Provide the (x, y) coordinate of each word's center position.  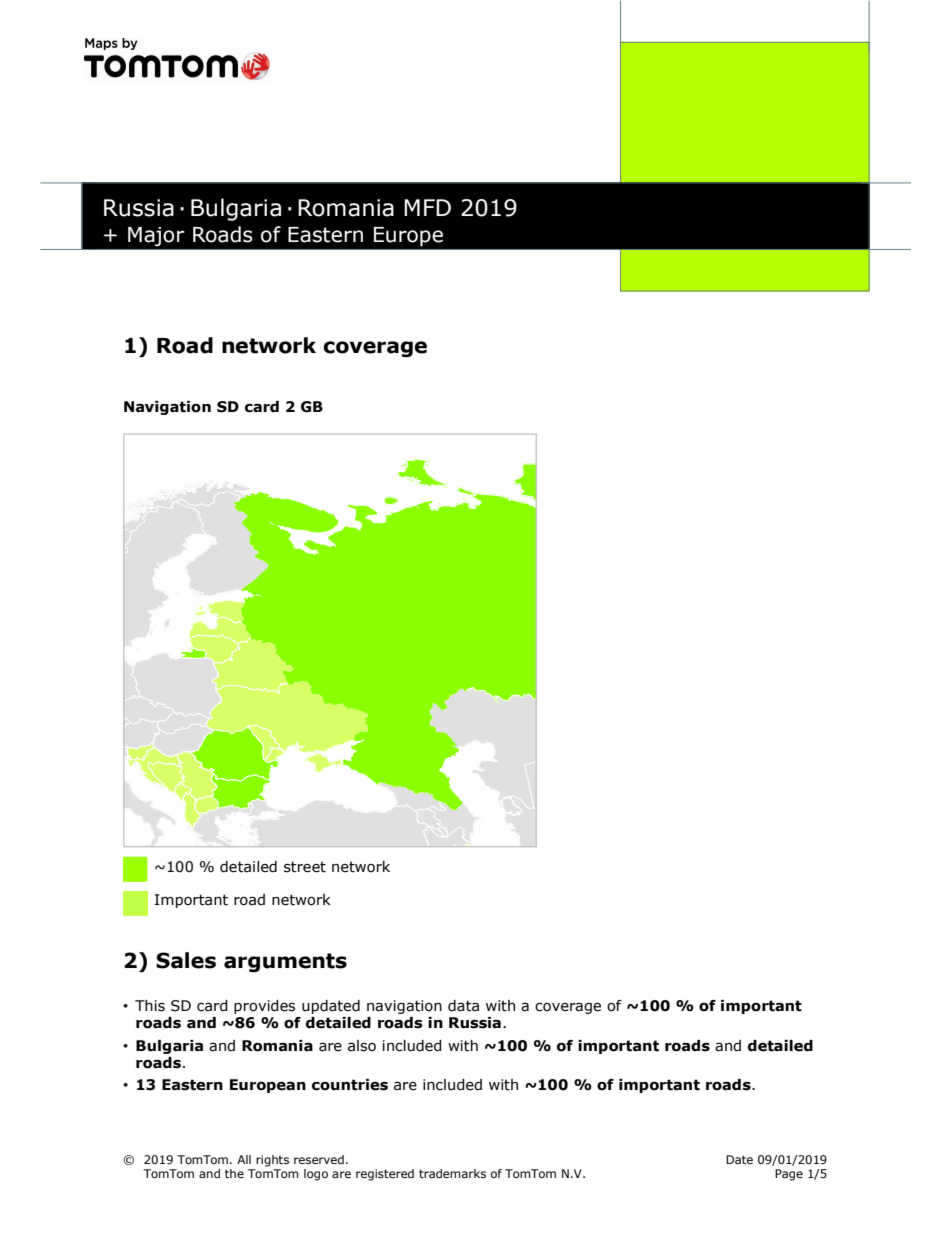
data (463, 1006)
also (362, 1046)
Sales (186, 960)
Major (156, 236)
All (244, 1159)
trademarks (452, 1173)
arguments (285, 962)
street (305, 867)
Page (789, 1175)
